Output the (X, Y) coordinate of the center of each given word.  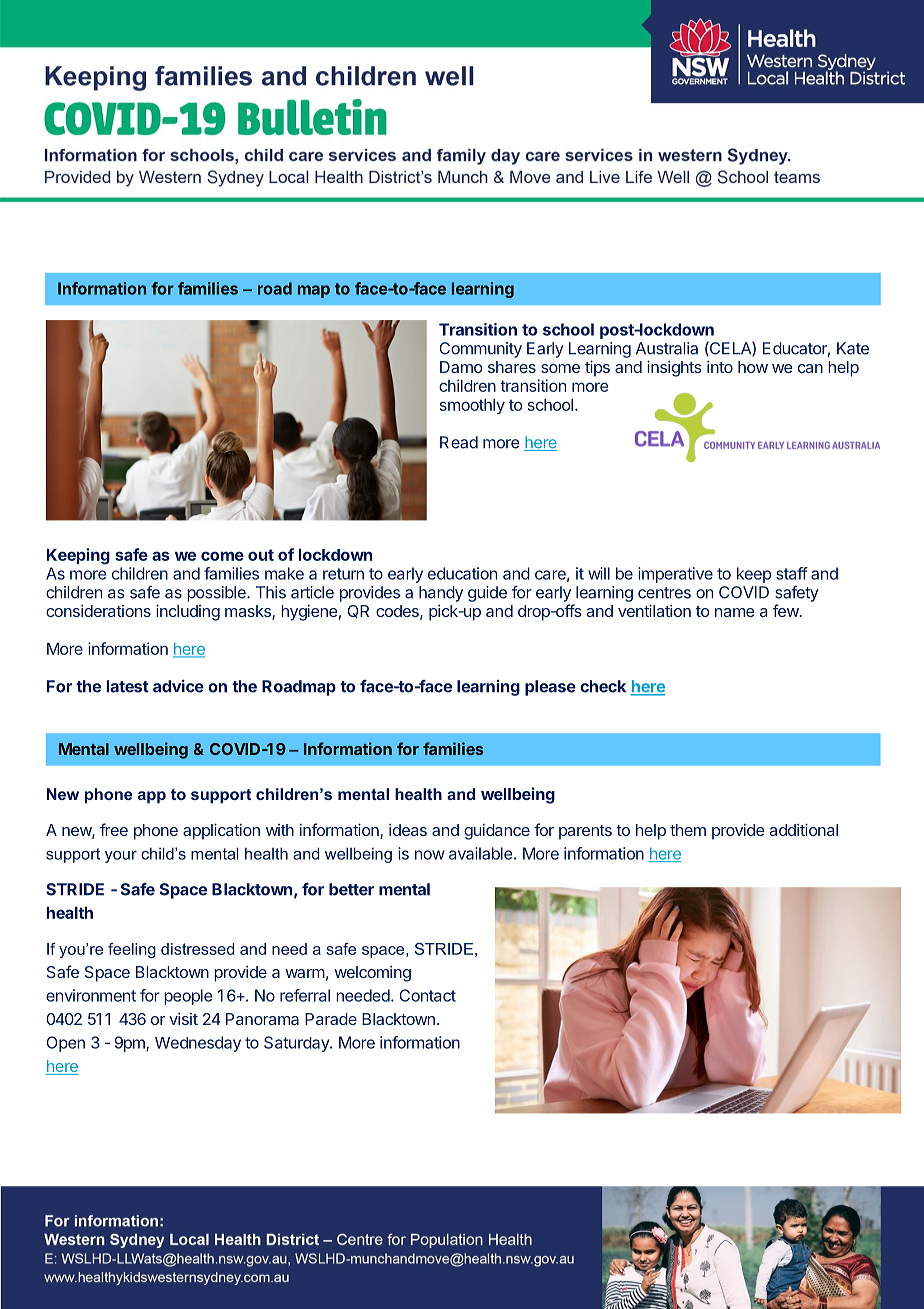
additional (804, 829)
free (114, 829)
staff (792, 573)
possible (217, 594)
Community (481, 350)
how (753, 367)
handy (441, 594)
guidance (497, 832)
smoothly (472, 406)
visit (183, 1019)
